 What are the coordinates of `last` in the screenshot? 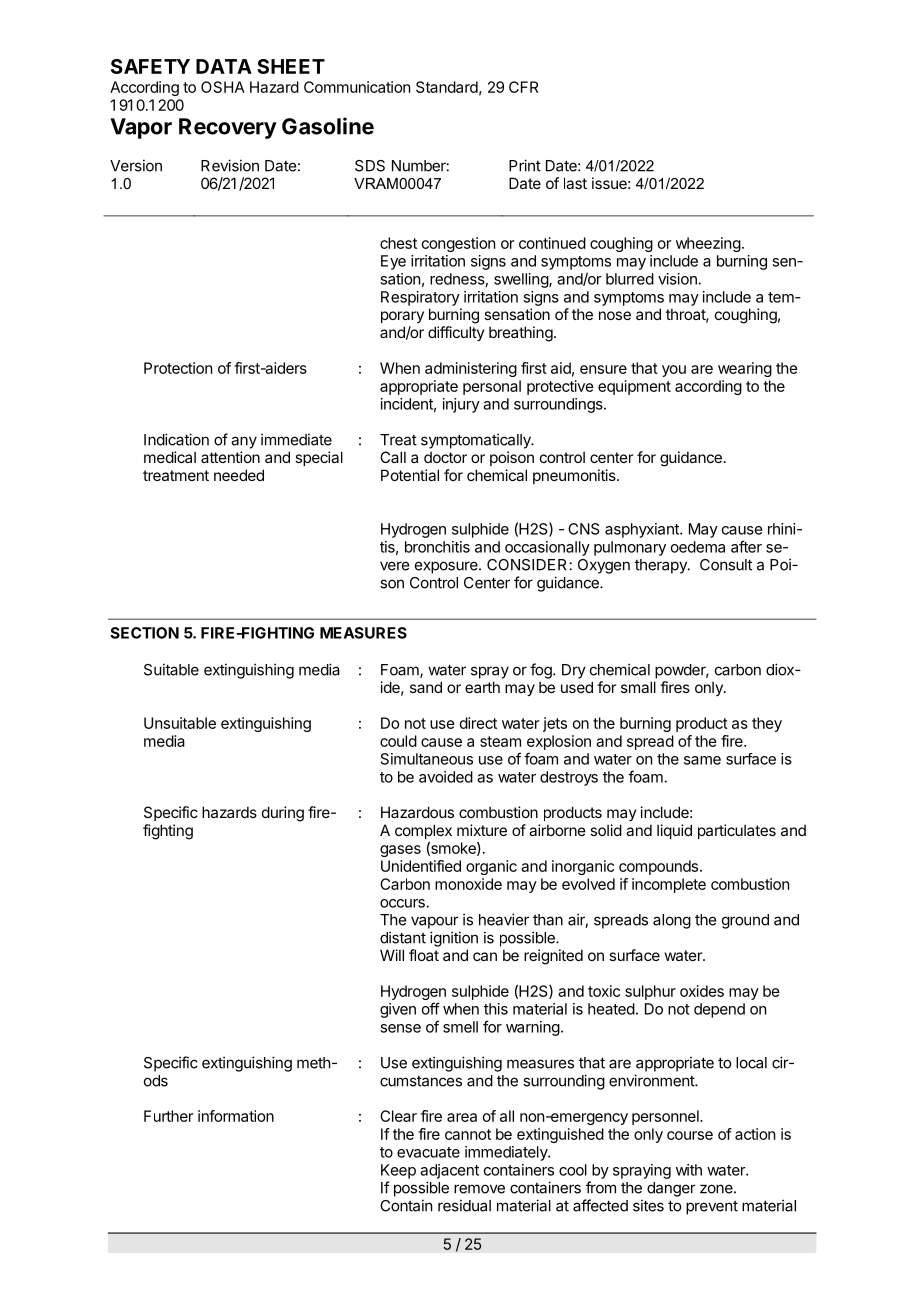 It's located at (575, 183).
